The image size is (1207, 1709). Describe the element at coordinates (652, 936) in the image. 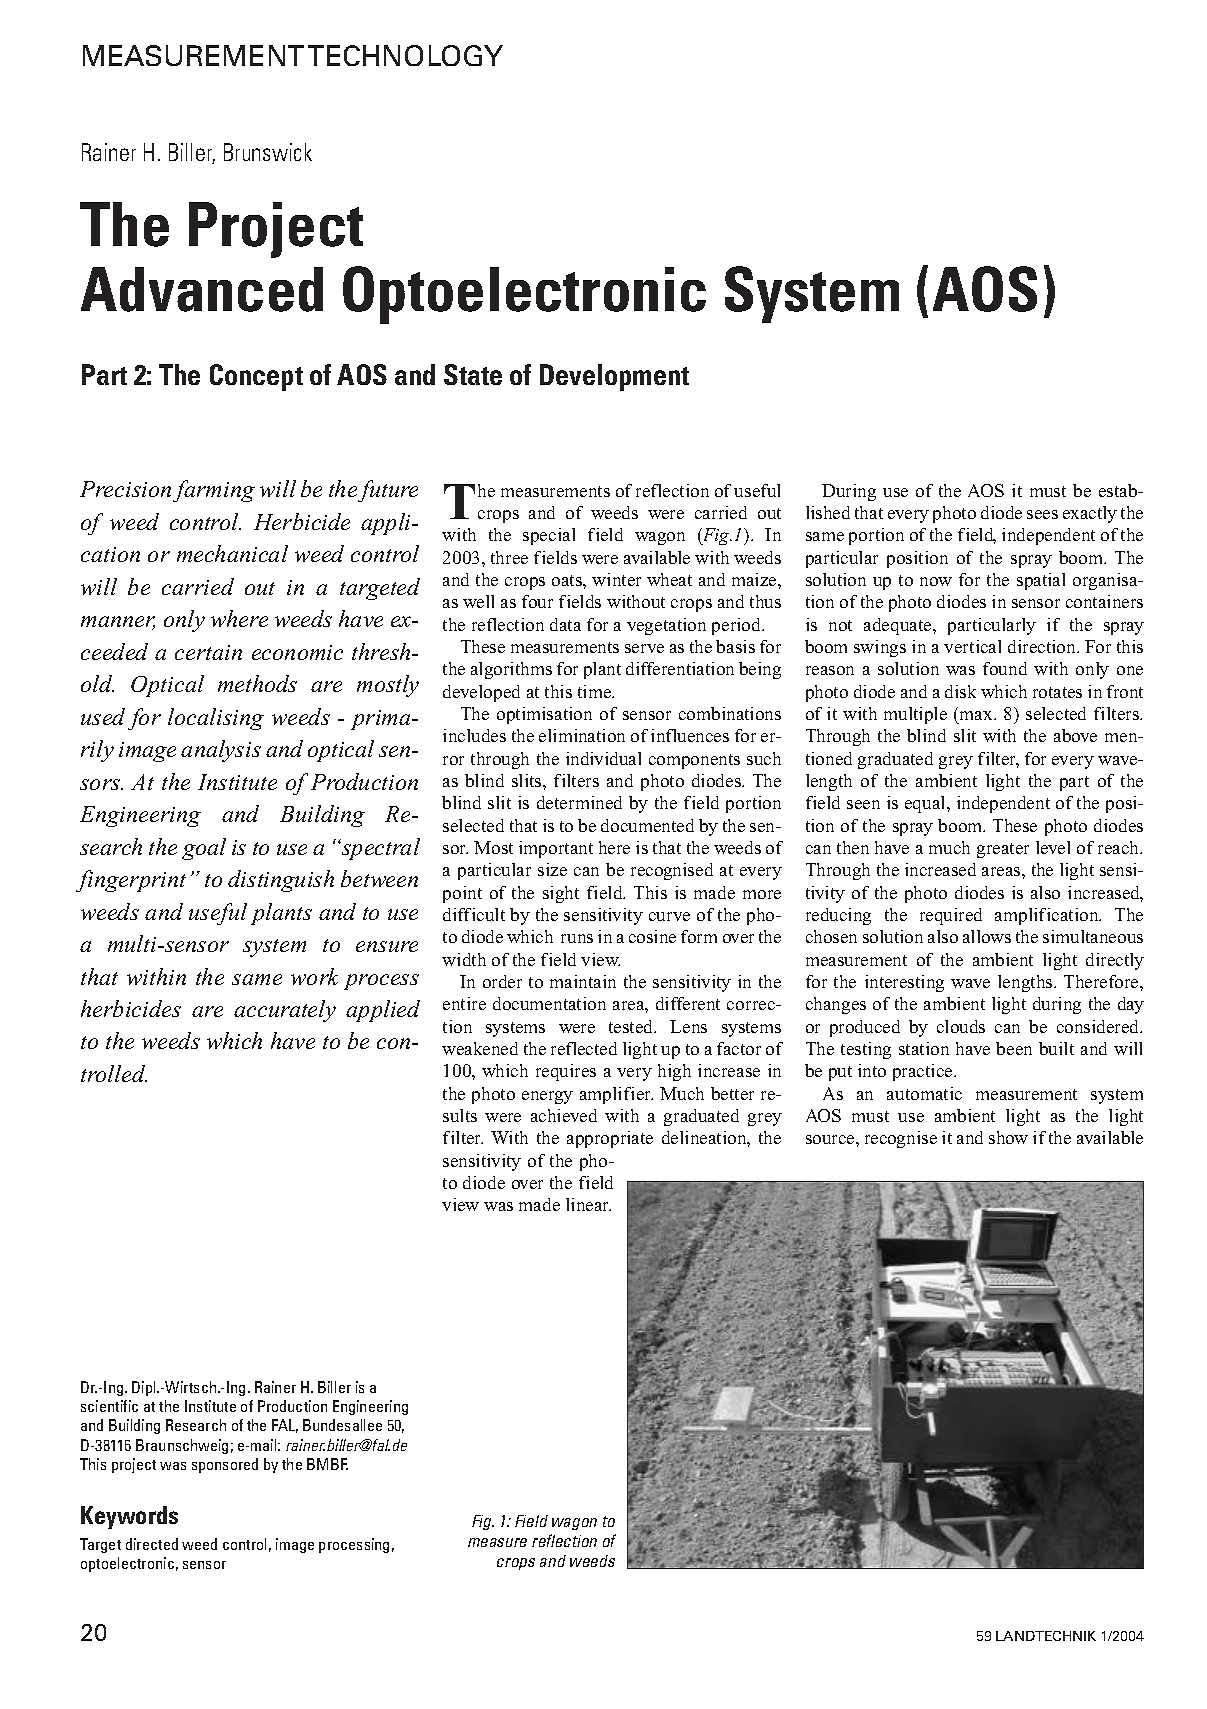

I see `cosine` at that location.
